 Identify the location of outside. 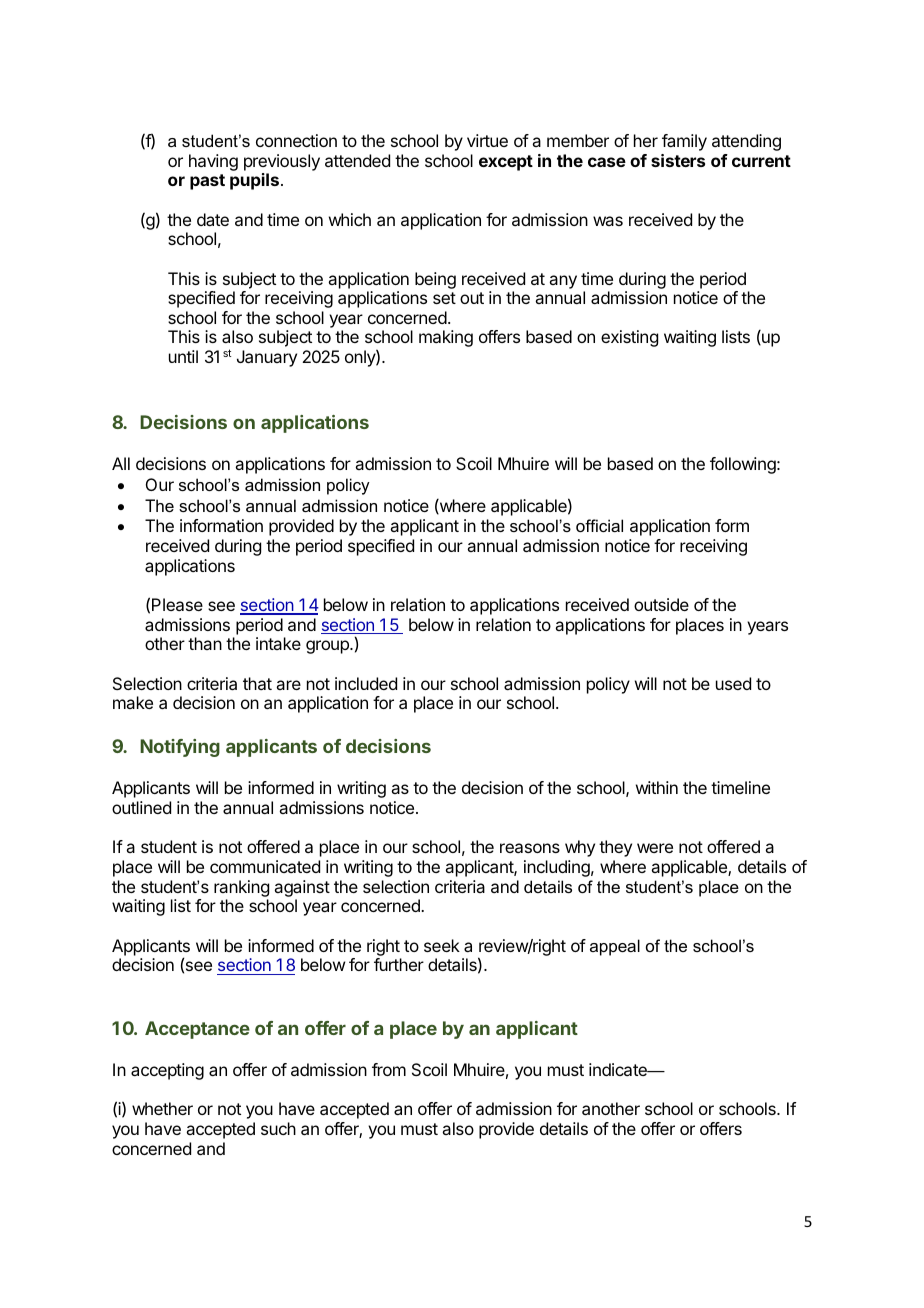
(661, 604).
